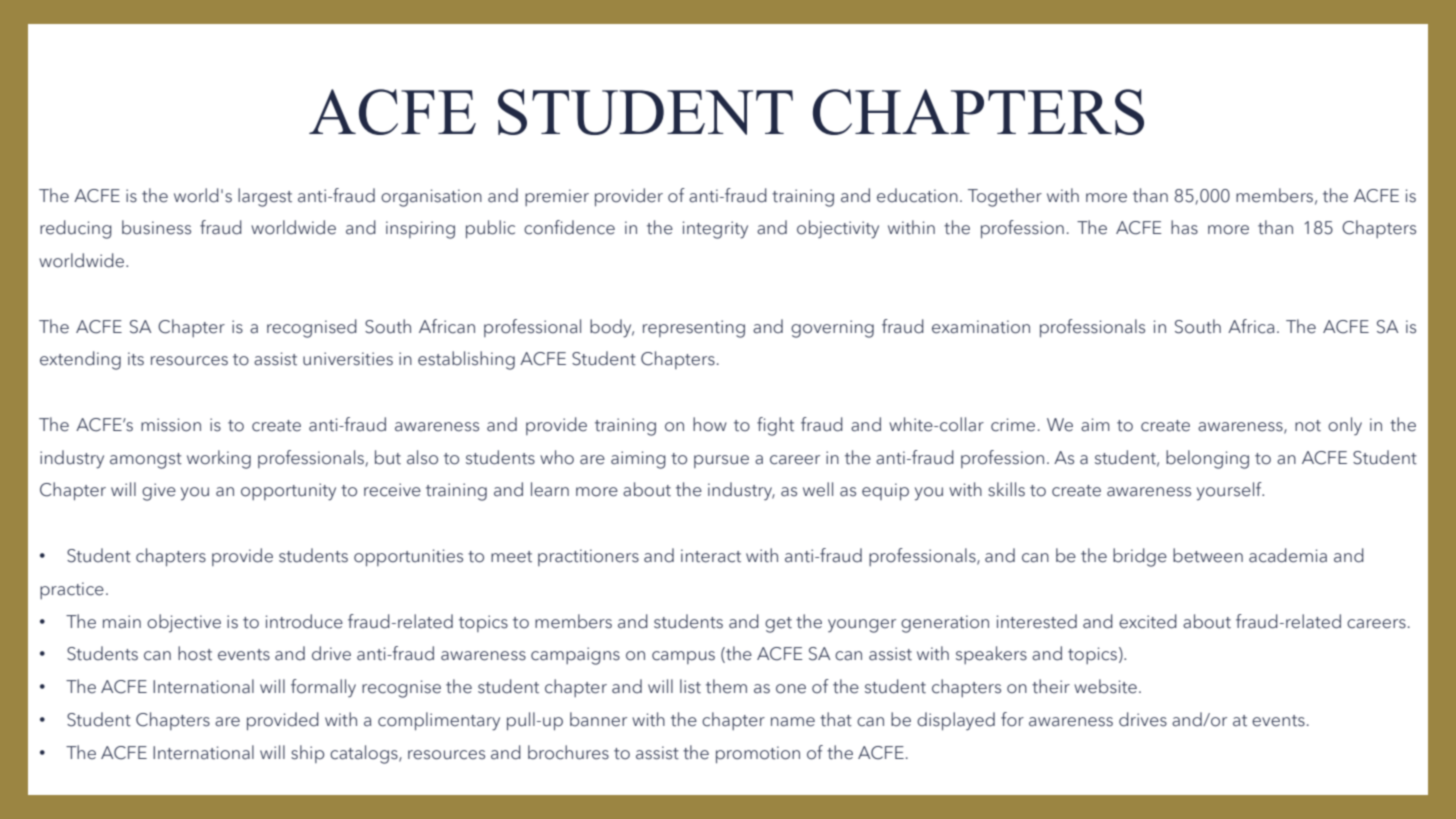 The width and height of the image is (1456, 819). I want to click on between, so click(1208, 555).
